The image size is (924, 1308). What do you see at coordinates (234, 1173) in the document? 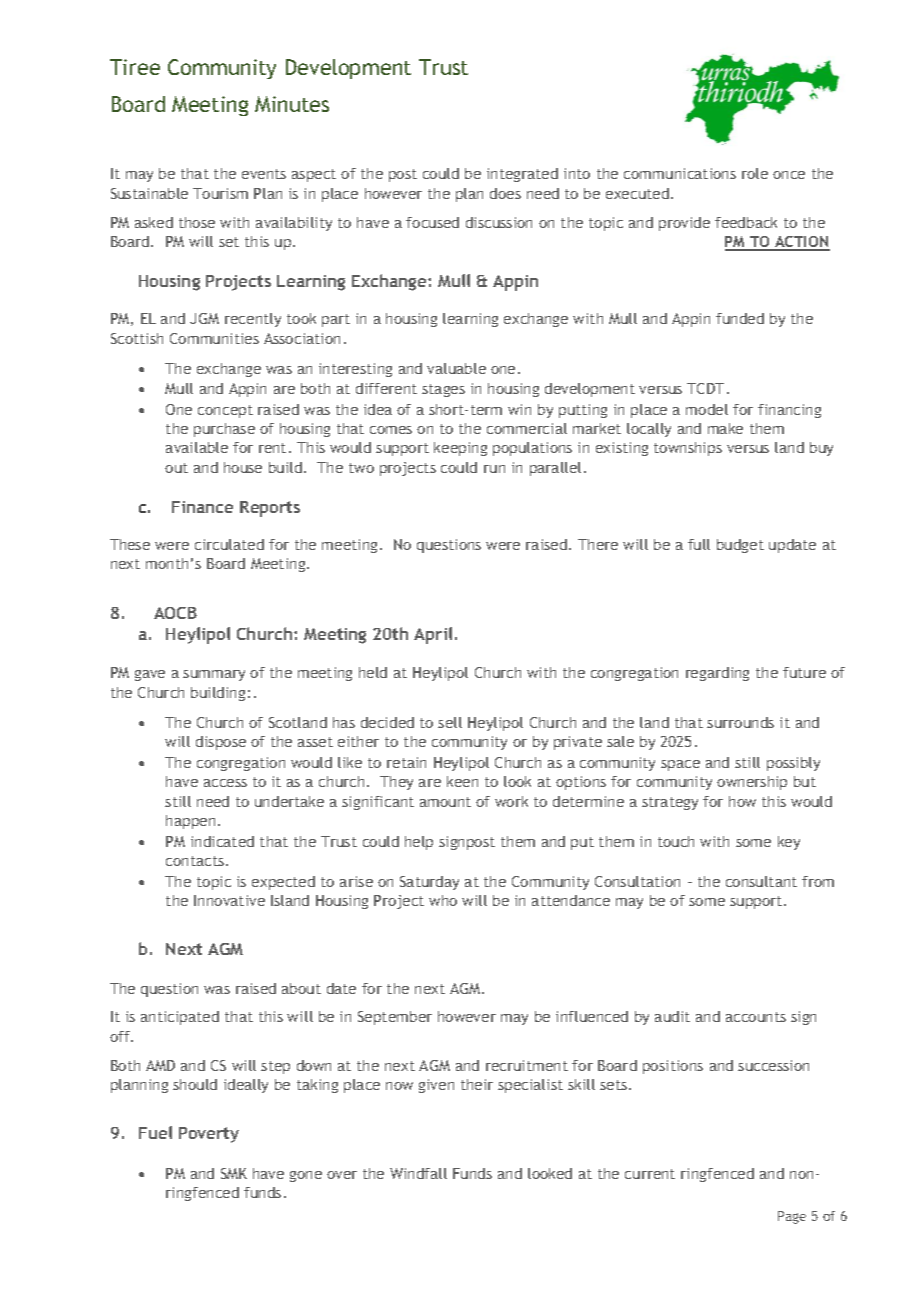
I see `SMK` at bounding box center [234, 1173].
